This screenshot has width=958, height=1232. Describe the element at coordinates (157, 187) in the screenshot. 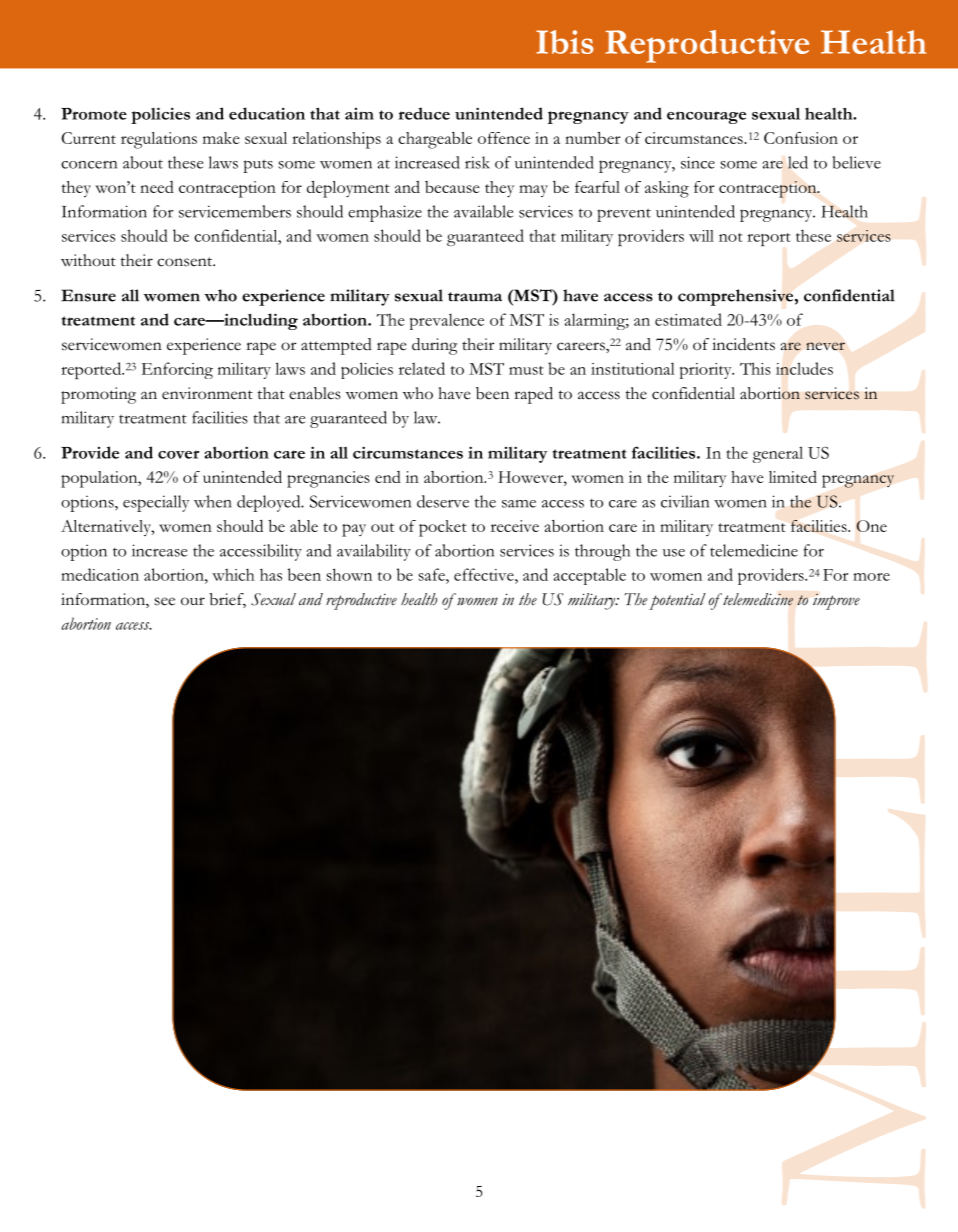

I see `need` at that location.
